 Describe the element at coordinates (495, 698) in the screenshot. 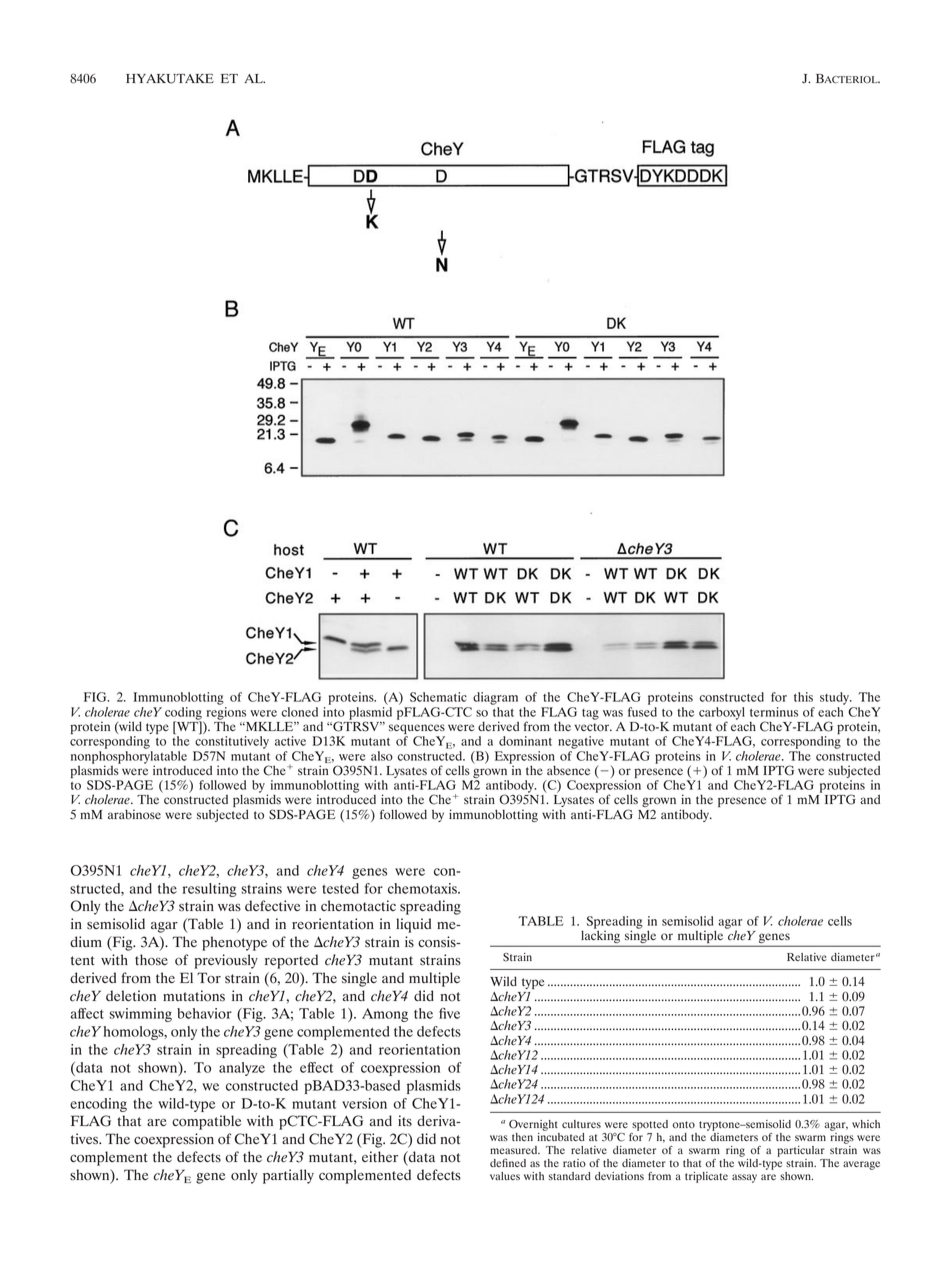

I see `diagram` at that location.
